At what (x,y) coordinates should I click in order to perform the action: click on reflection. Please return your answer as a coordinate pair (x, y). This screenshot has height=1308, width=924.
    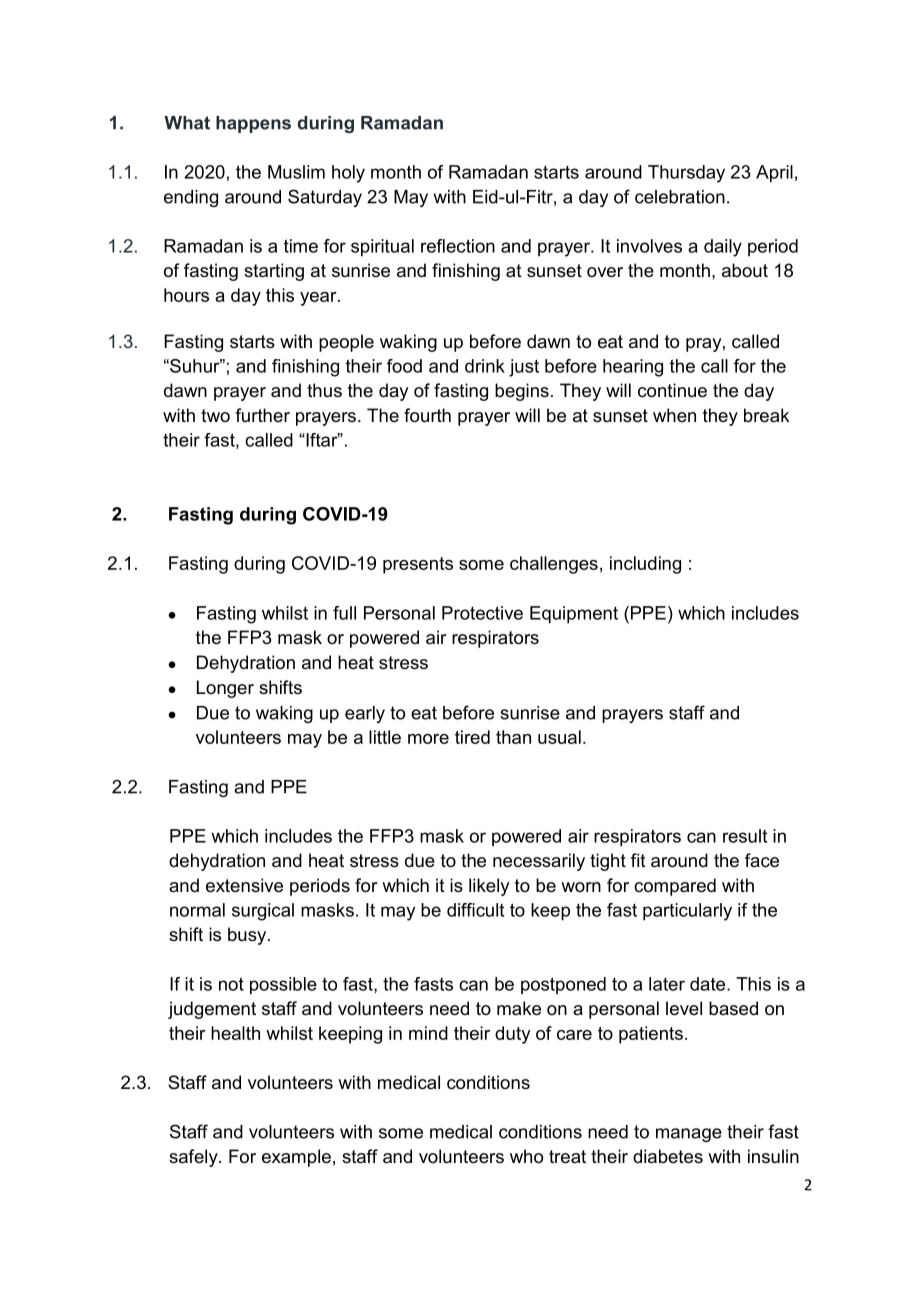
    Looking at the image, I should click on (458, 246).
